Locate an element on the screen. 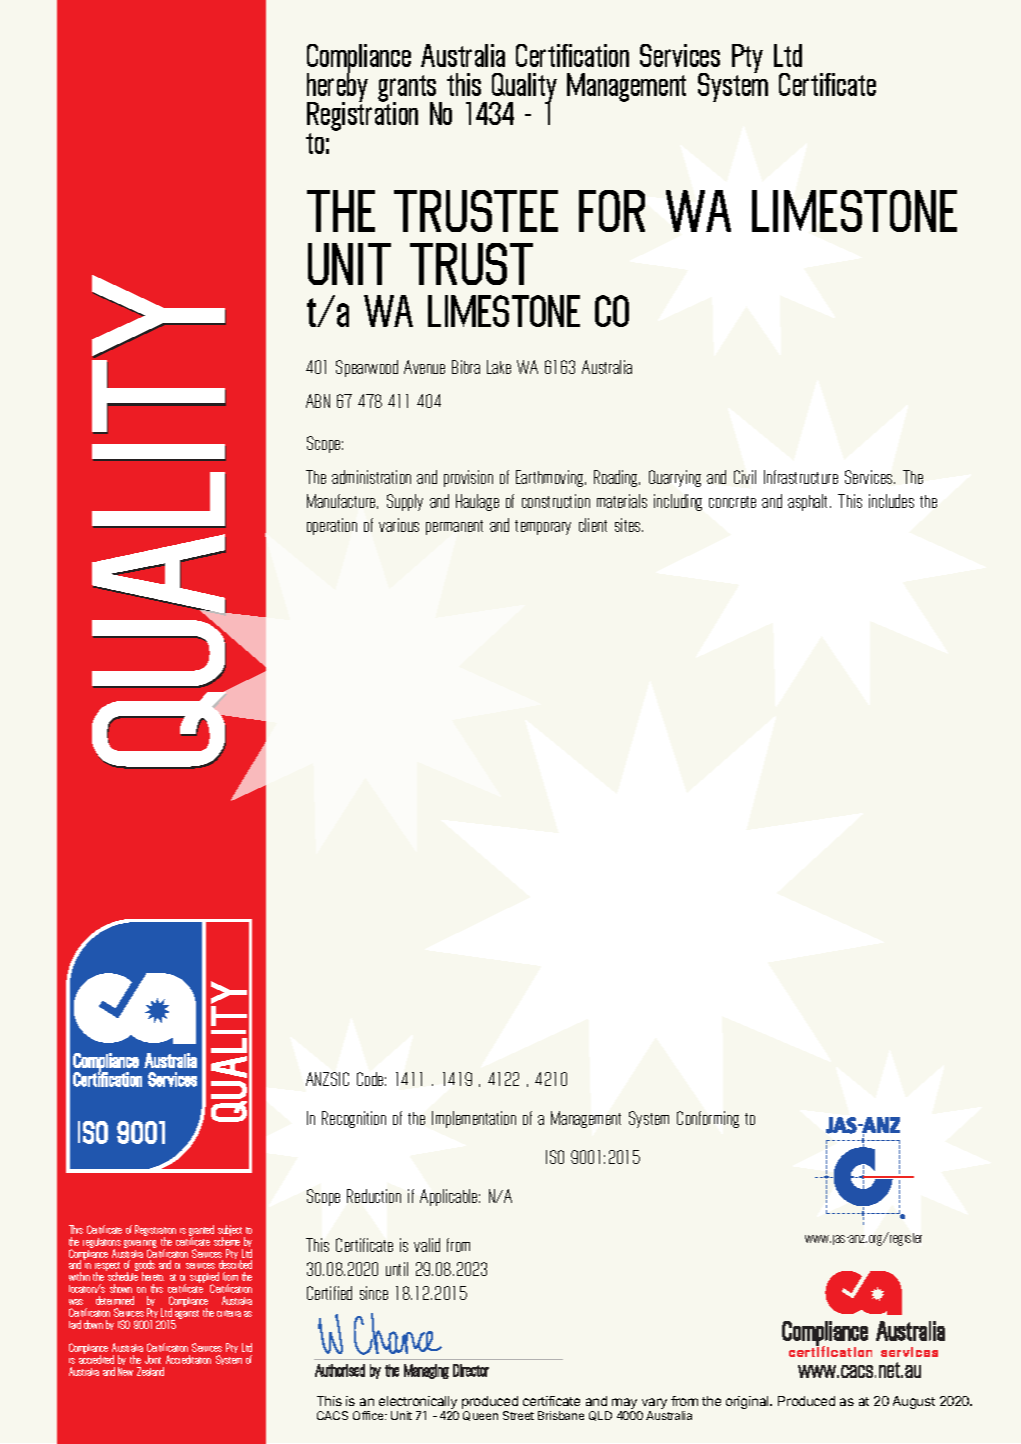  permanent is located at coordinates (454, 527).
